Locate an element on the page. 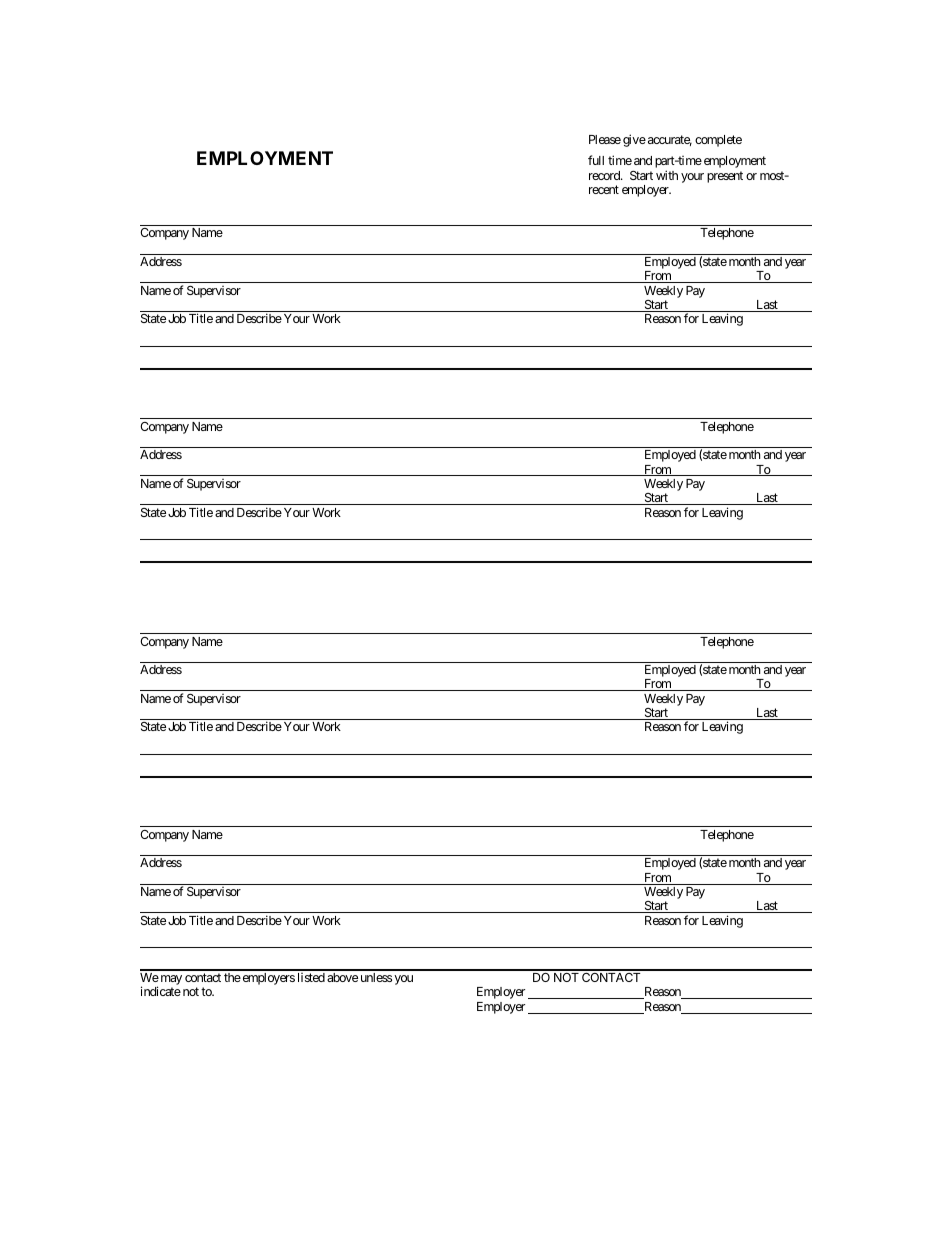 This page has width=952, height=1233. with is located at coordinates (667, 175).
